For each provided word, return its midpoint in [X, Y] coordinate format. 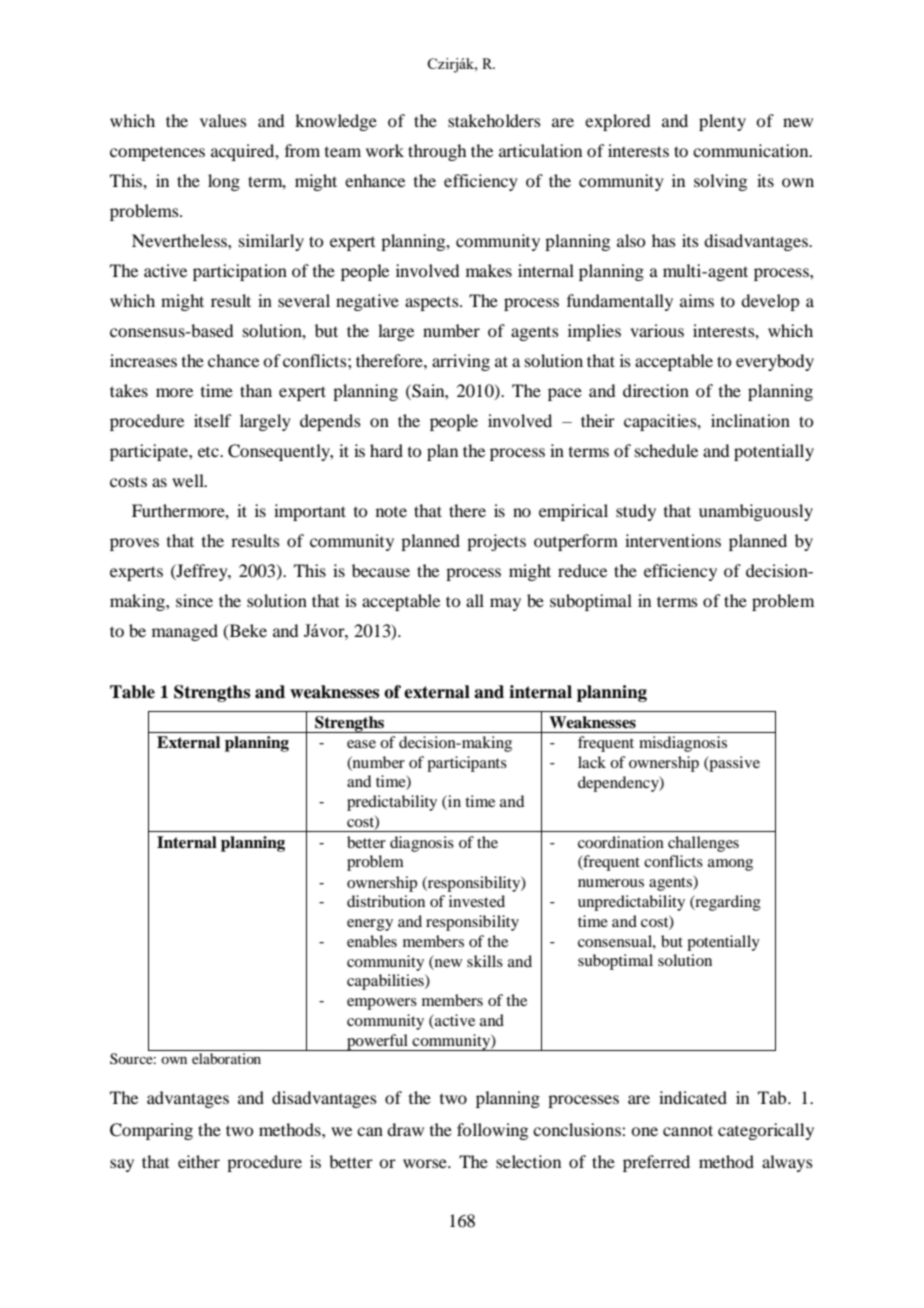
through [437, 152]
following [492, 1131]
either [199, 1161]
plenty [722, 122]
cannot [688, 1130]
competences [157, 153]
